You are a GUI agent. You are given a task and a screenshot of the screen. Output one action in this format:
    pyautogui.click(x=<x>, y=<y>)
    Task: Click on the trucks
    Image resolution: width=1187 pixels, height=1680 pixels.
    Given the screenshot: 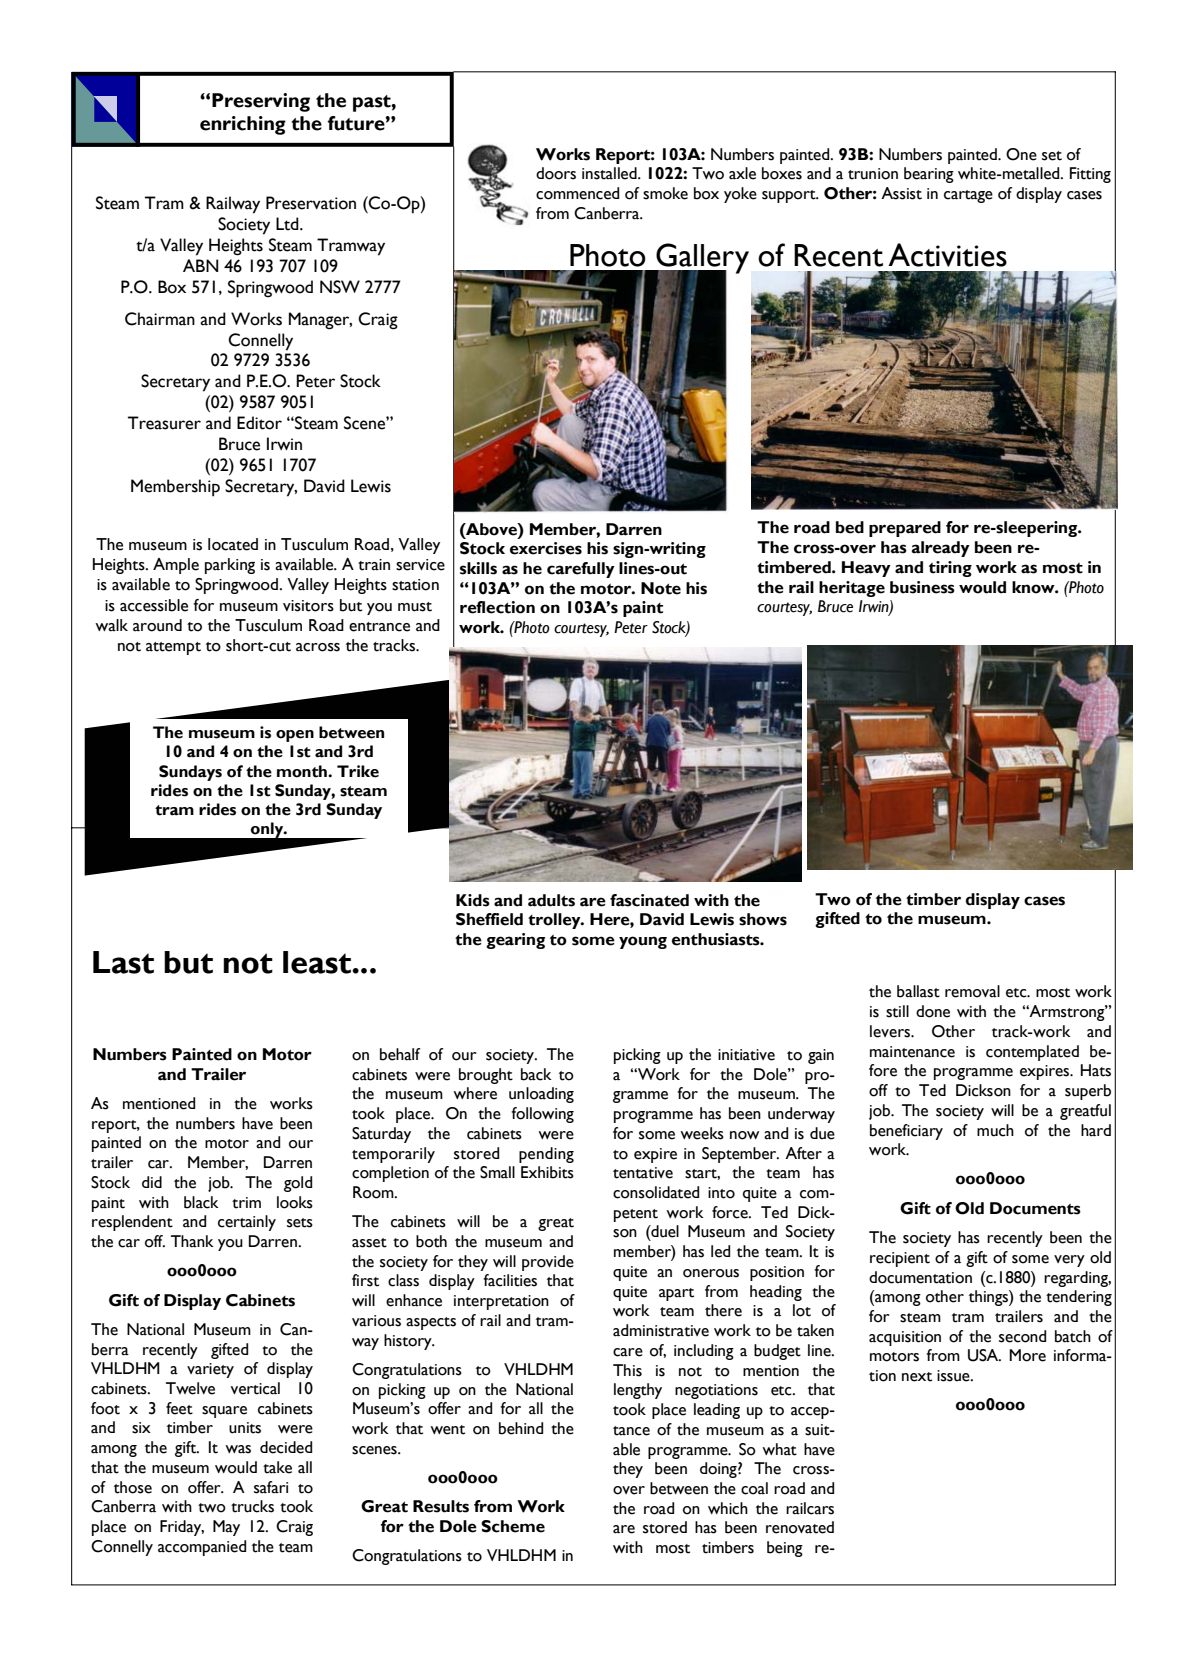 What is the action you would take?
    pyautogui.click(x=252, y=1506)
